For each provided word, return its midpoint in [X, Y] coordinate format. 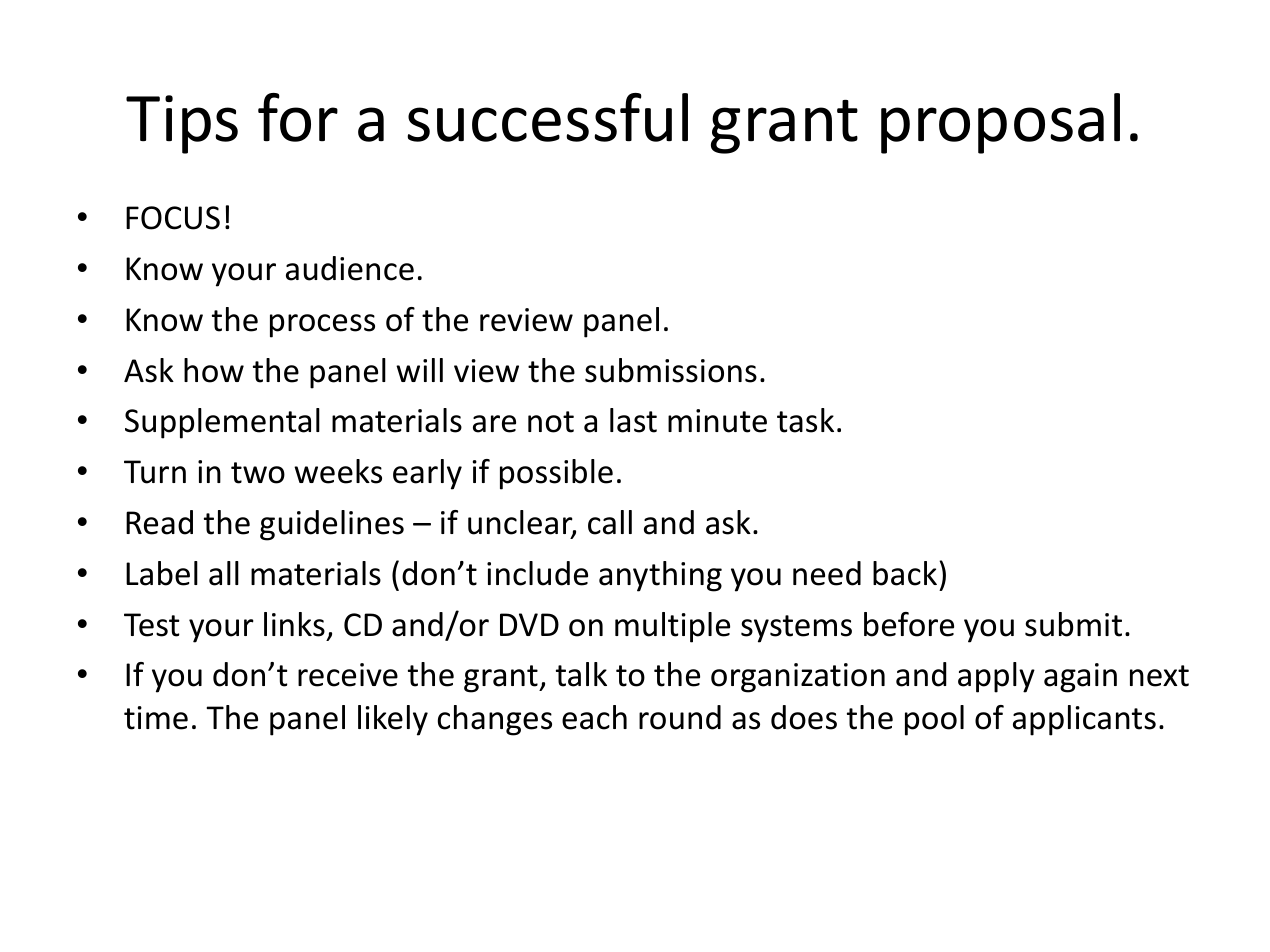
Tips [182, 124]
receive [348, 675]
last [633, 420]
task [805, 420]
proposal [1000, 123]
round [680, 717]
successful [547, 117]
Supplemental [222, 423]
